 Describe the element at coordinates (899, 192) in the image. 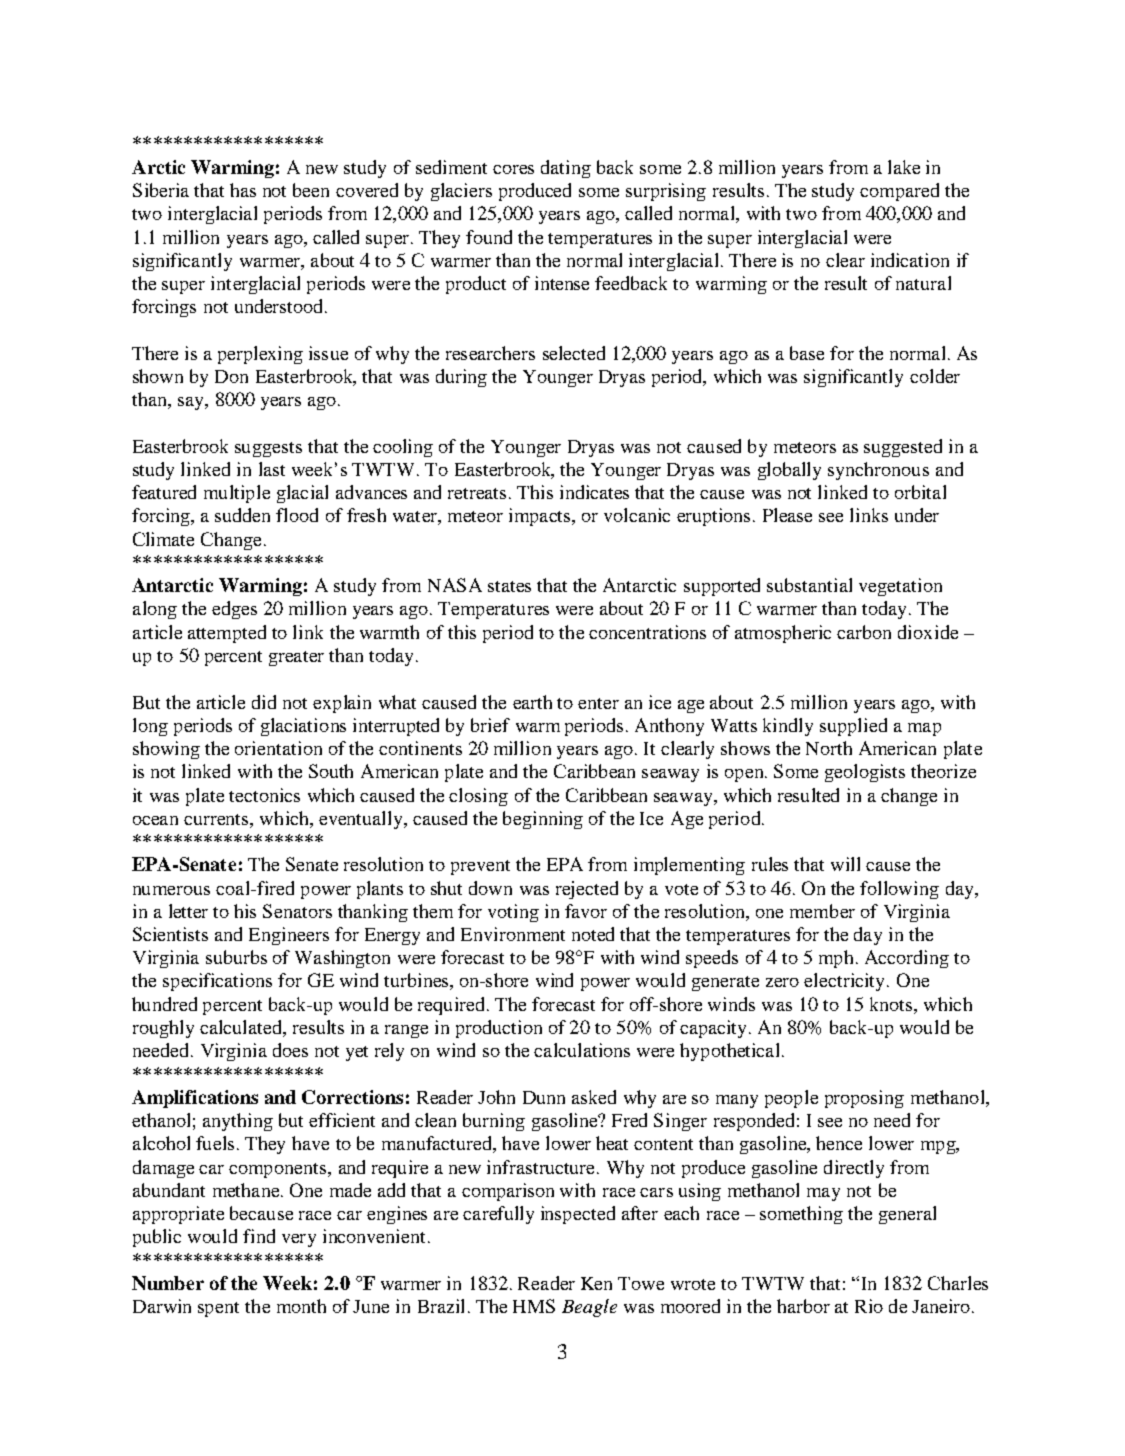

I see `compared` at that location.
